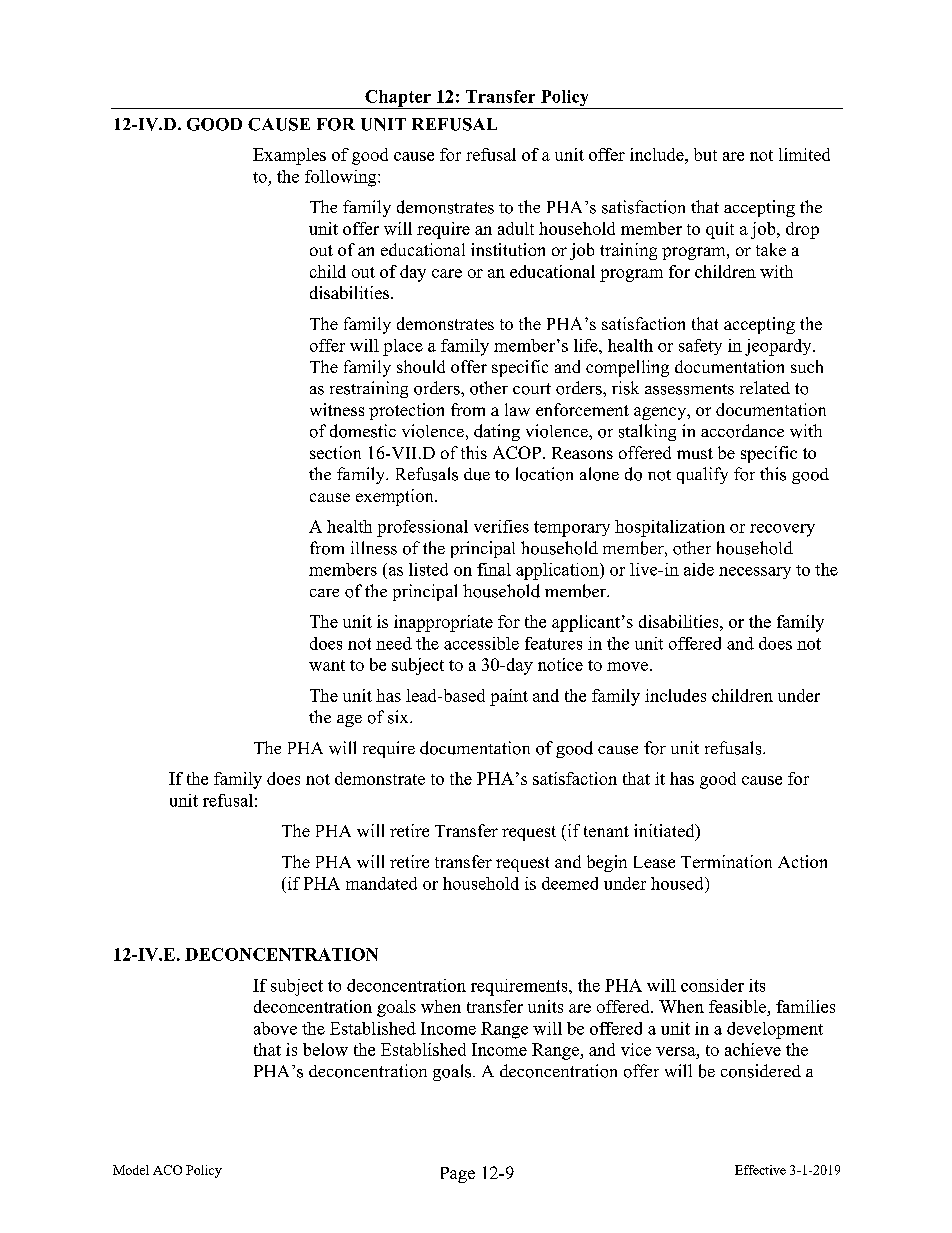 The height and width of the document is (1233, 952). What do you see at coordinates (477, 474) in the document?
I see `due` at bounding box center [477, 474].
